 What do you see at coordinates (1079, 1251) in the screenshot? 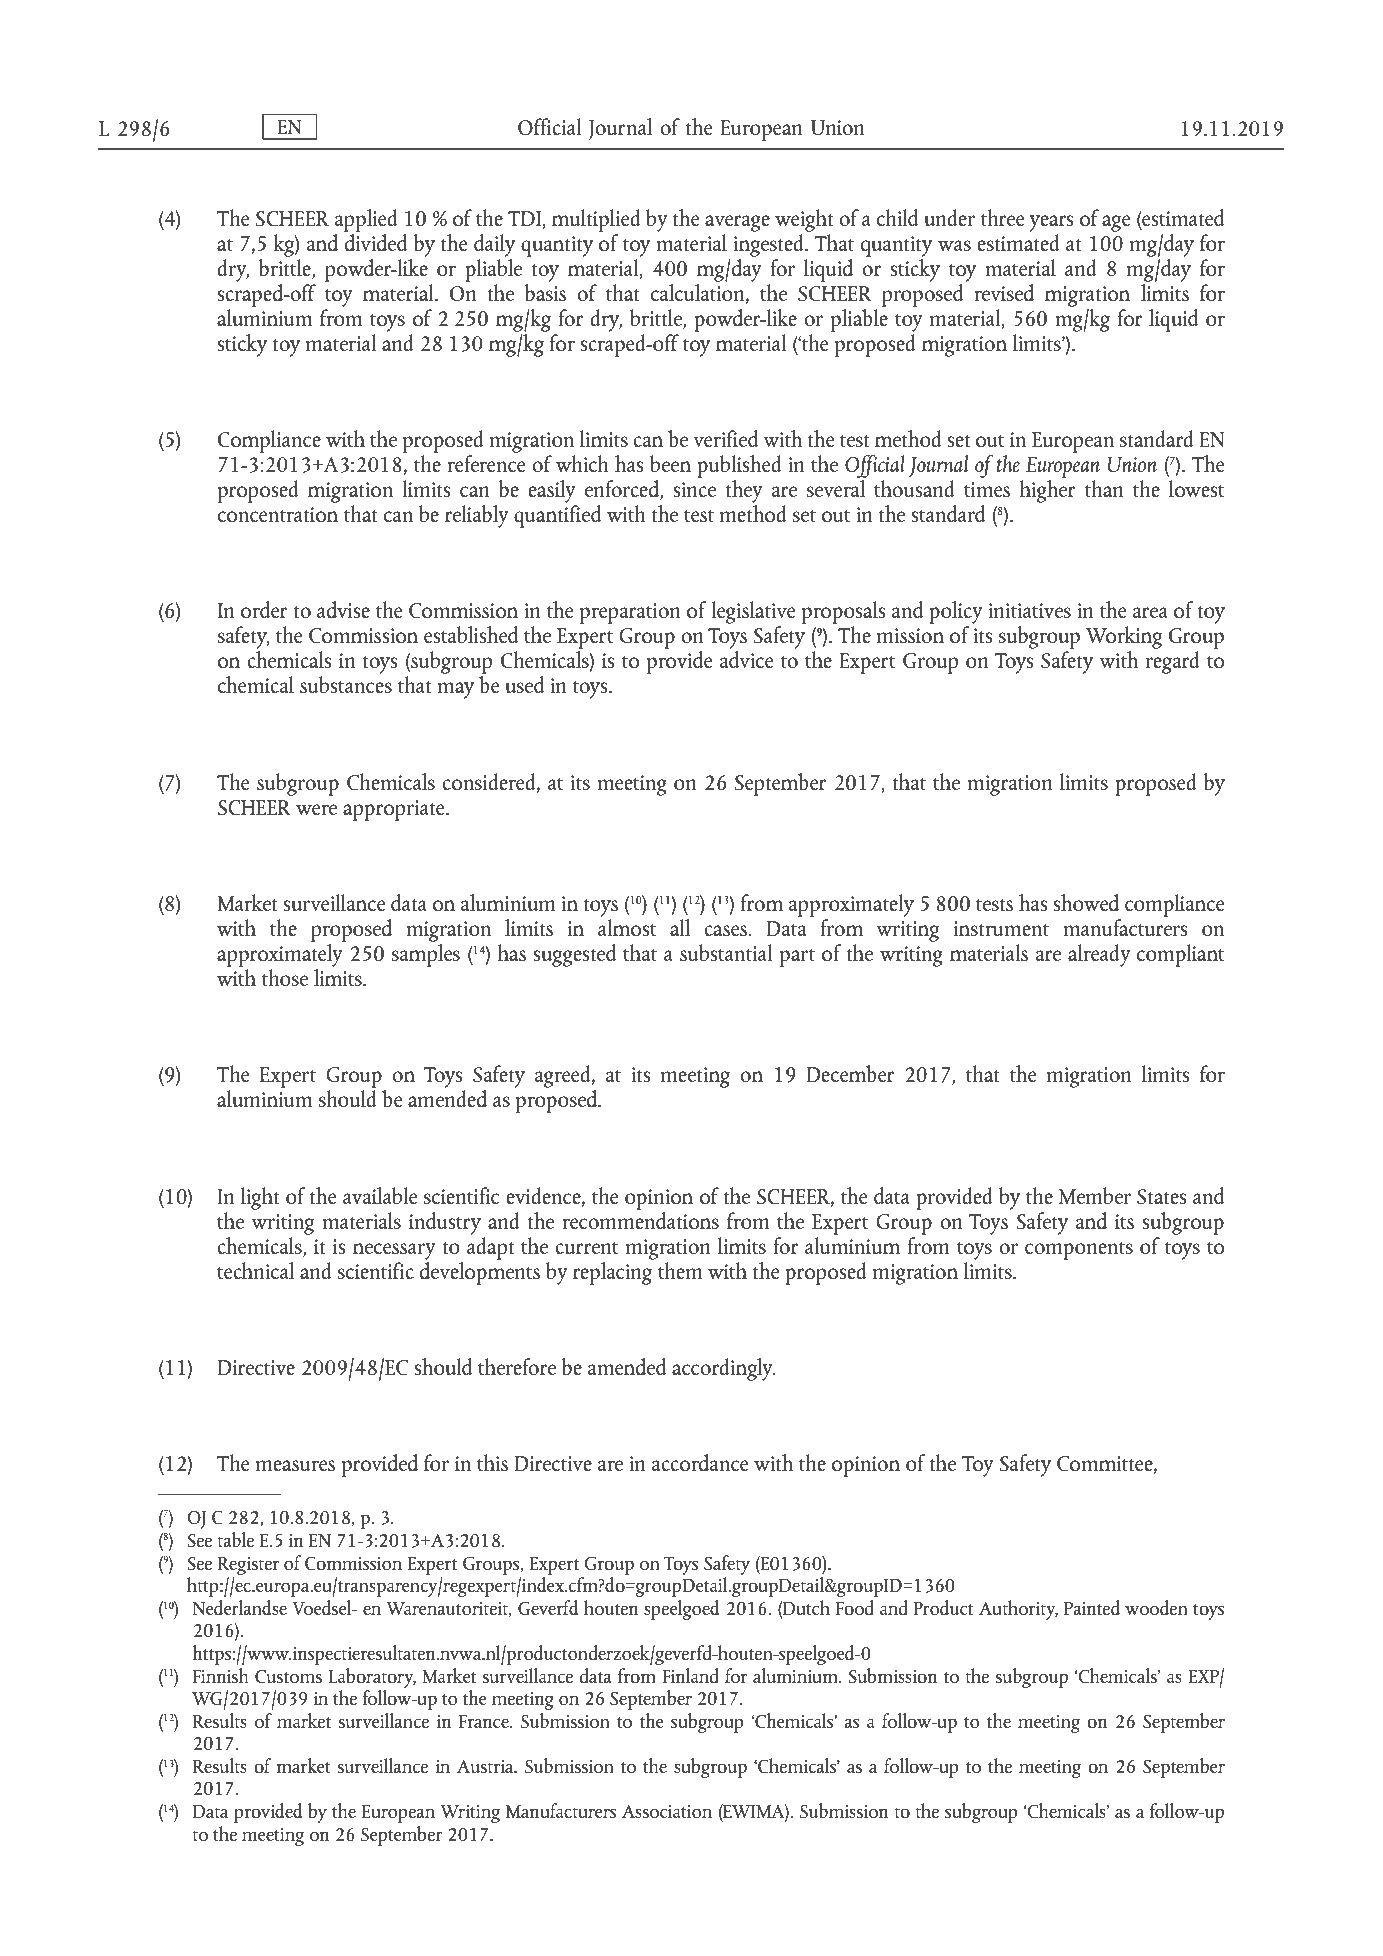
I see `components` at bounding box center [1079, 1251].
